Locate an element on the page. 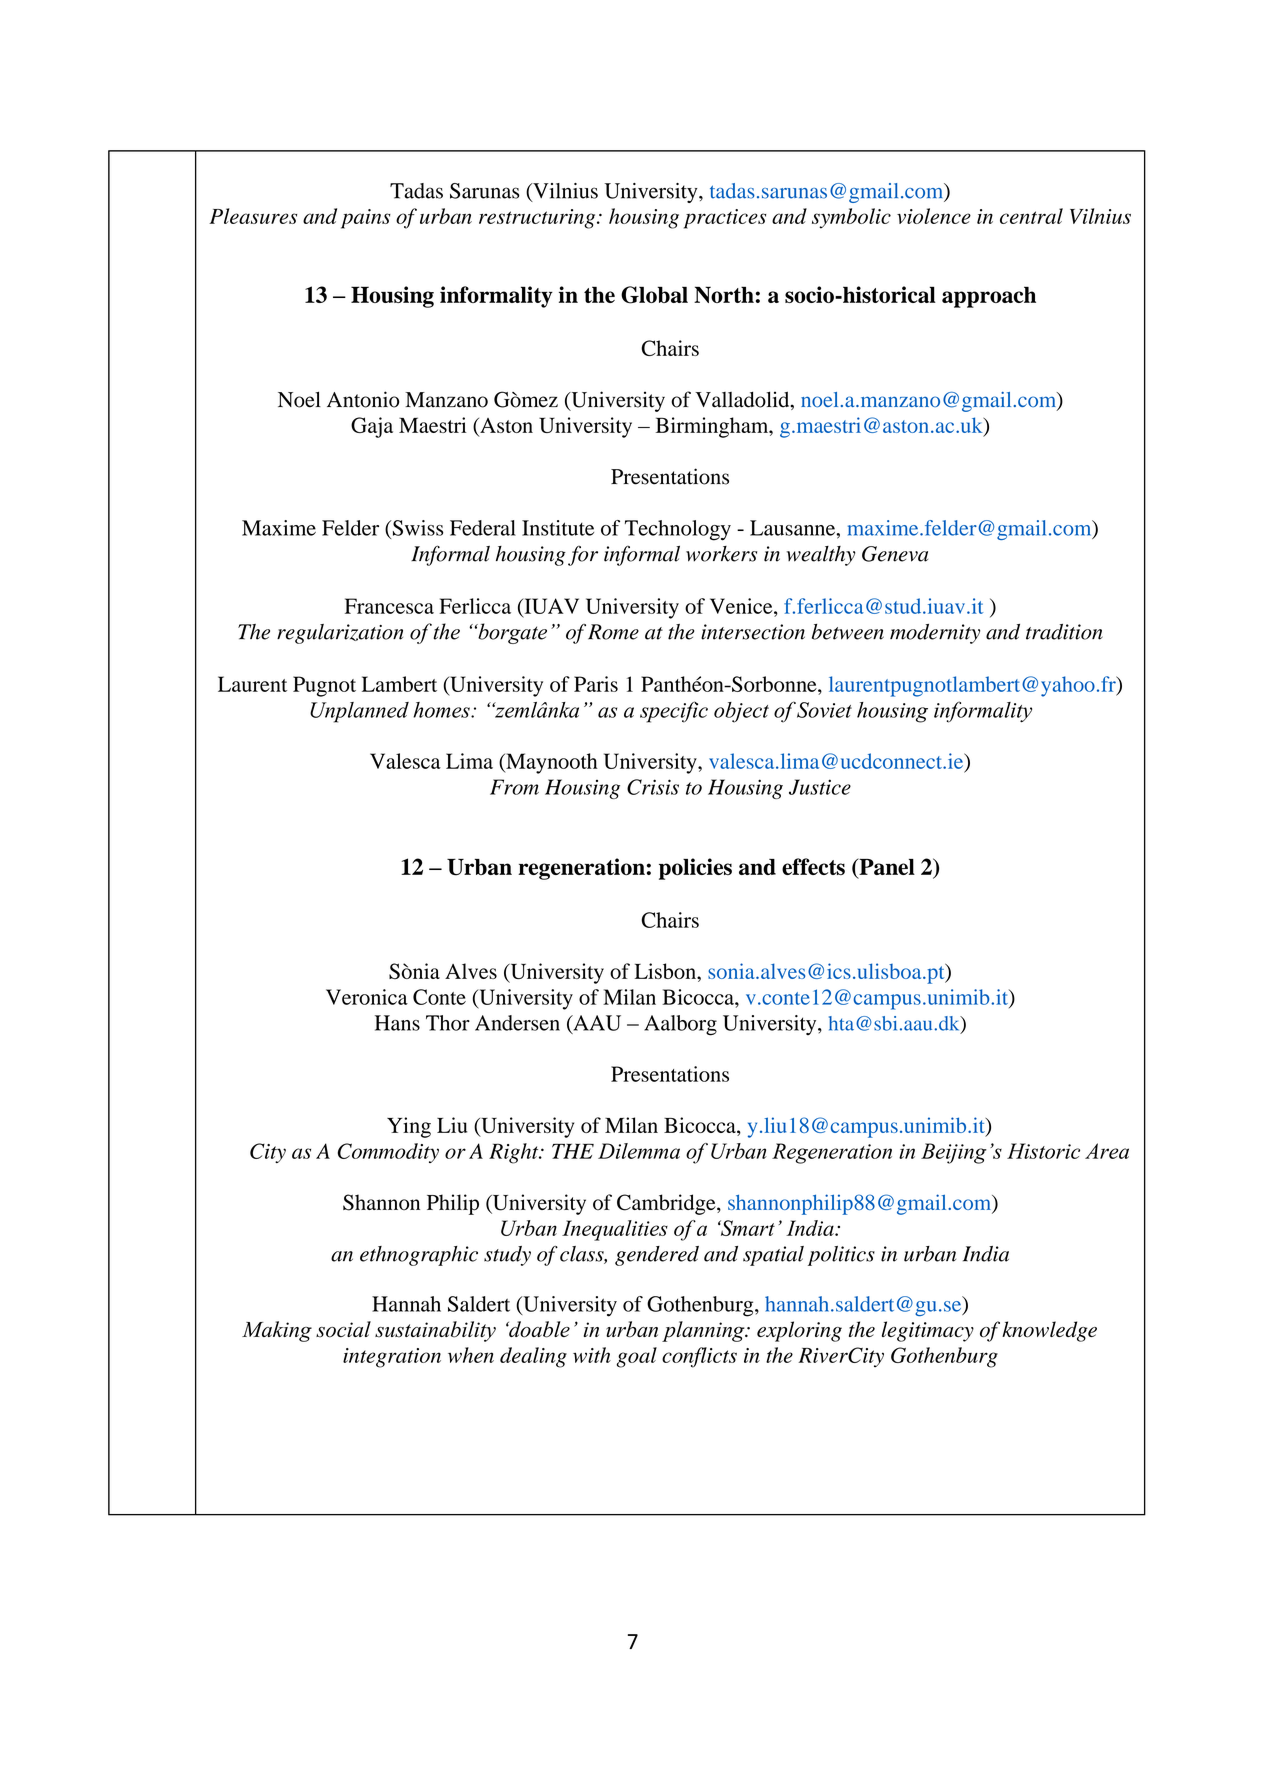 The image size is (1265, 1789). Panel is located at coordinates (886, 868).
